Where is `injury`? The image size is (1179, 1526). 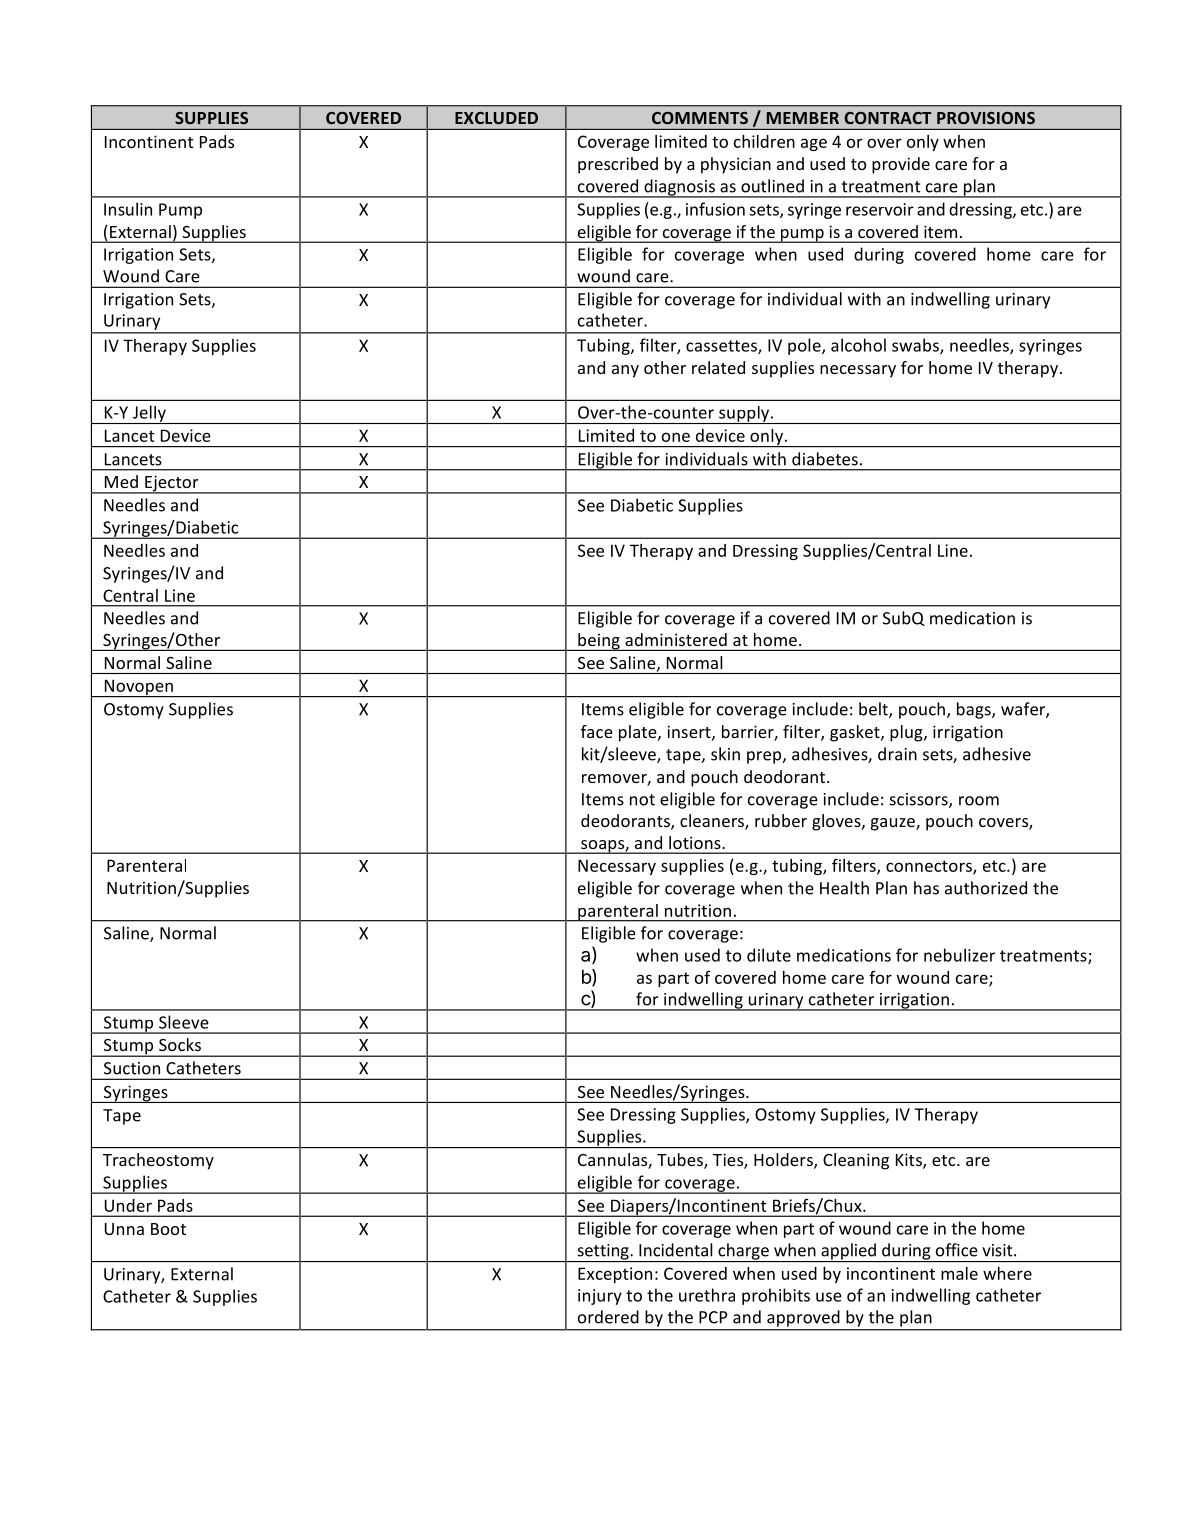 injury is located at coordinates (600, 1297).
